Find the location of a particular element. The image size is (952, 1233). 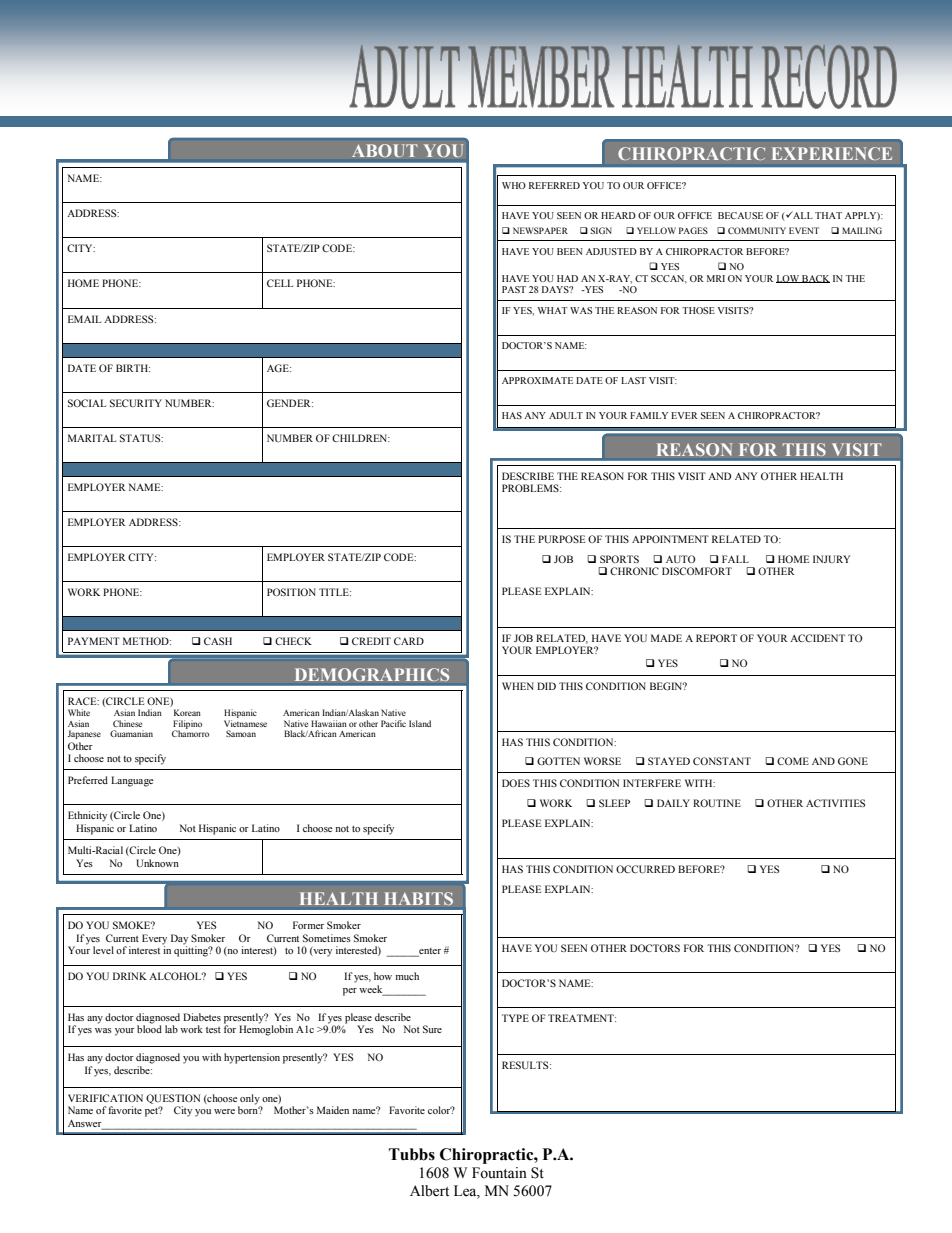

Albert is located at coordinates (429, 1191).
